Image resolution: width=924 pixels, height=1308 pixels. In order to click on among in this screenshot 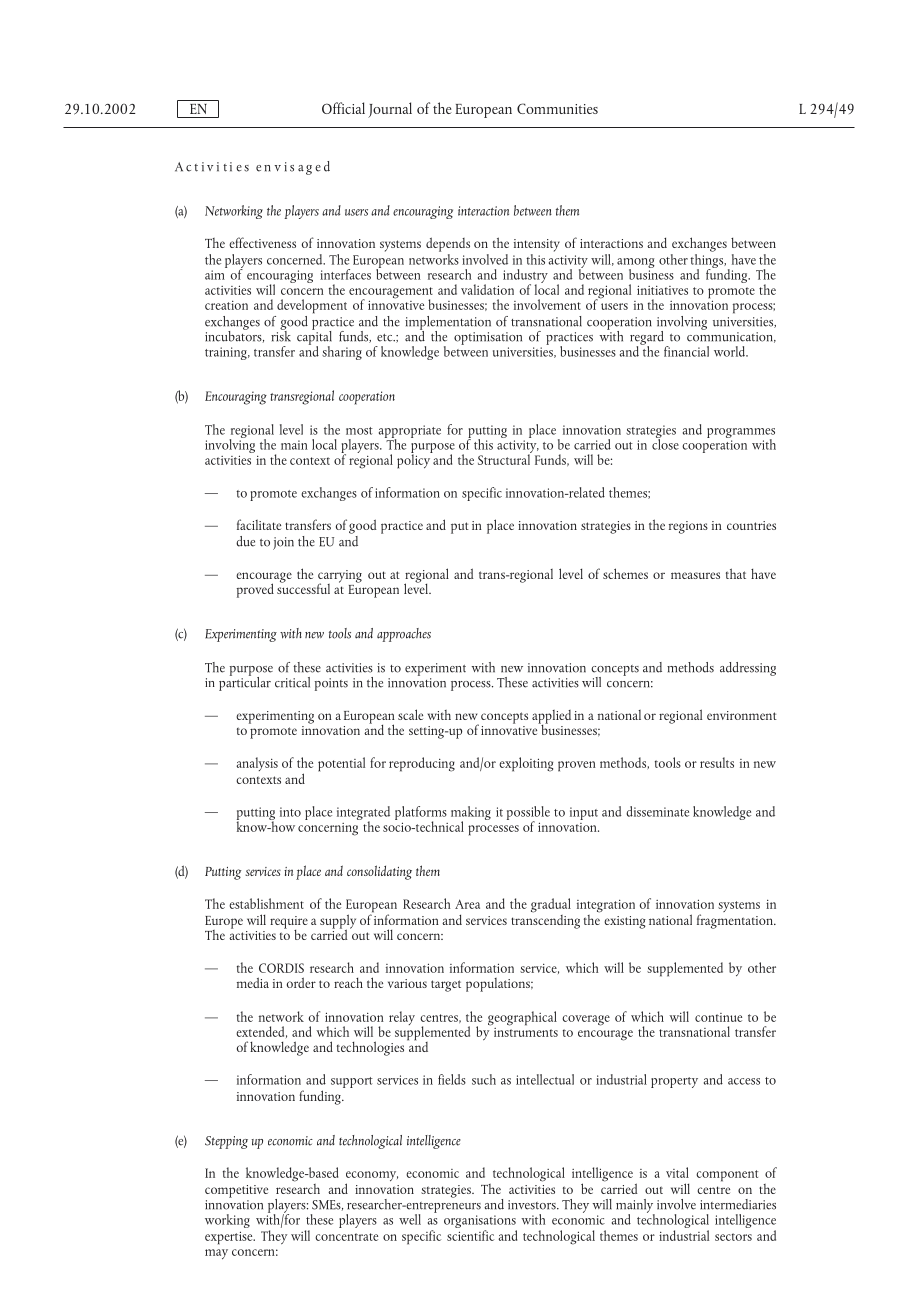, I will do `click(636, 264)`.
